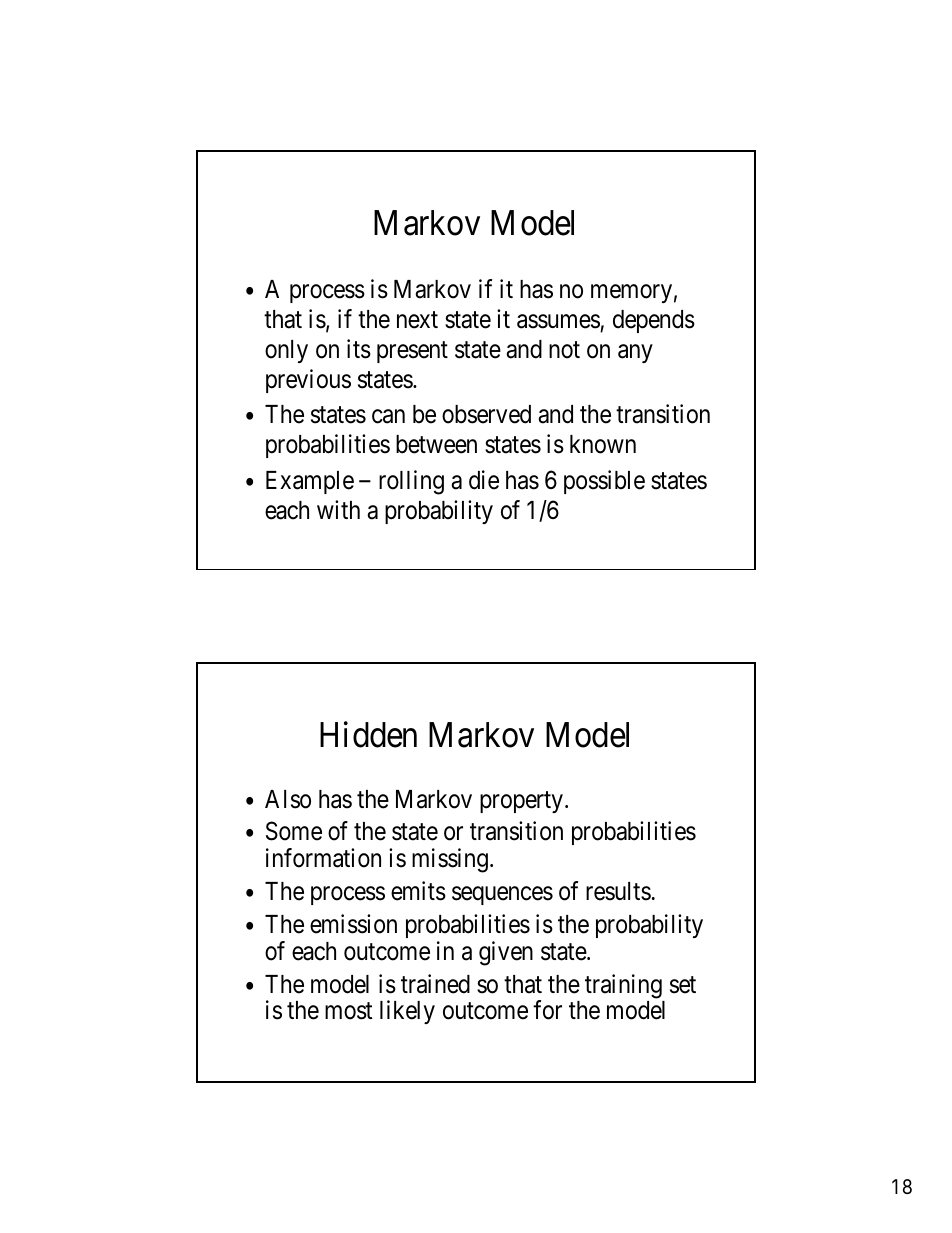 The image size is (952, 1233). Describe the element at coordinates (288, 799) in the screenshot. I see `Also` at that location.
